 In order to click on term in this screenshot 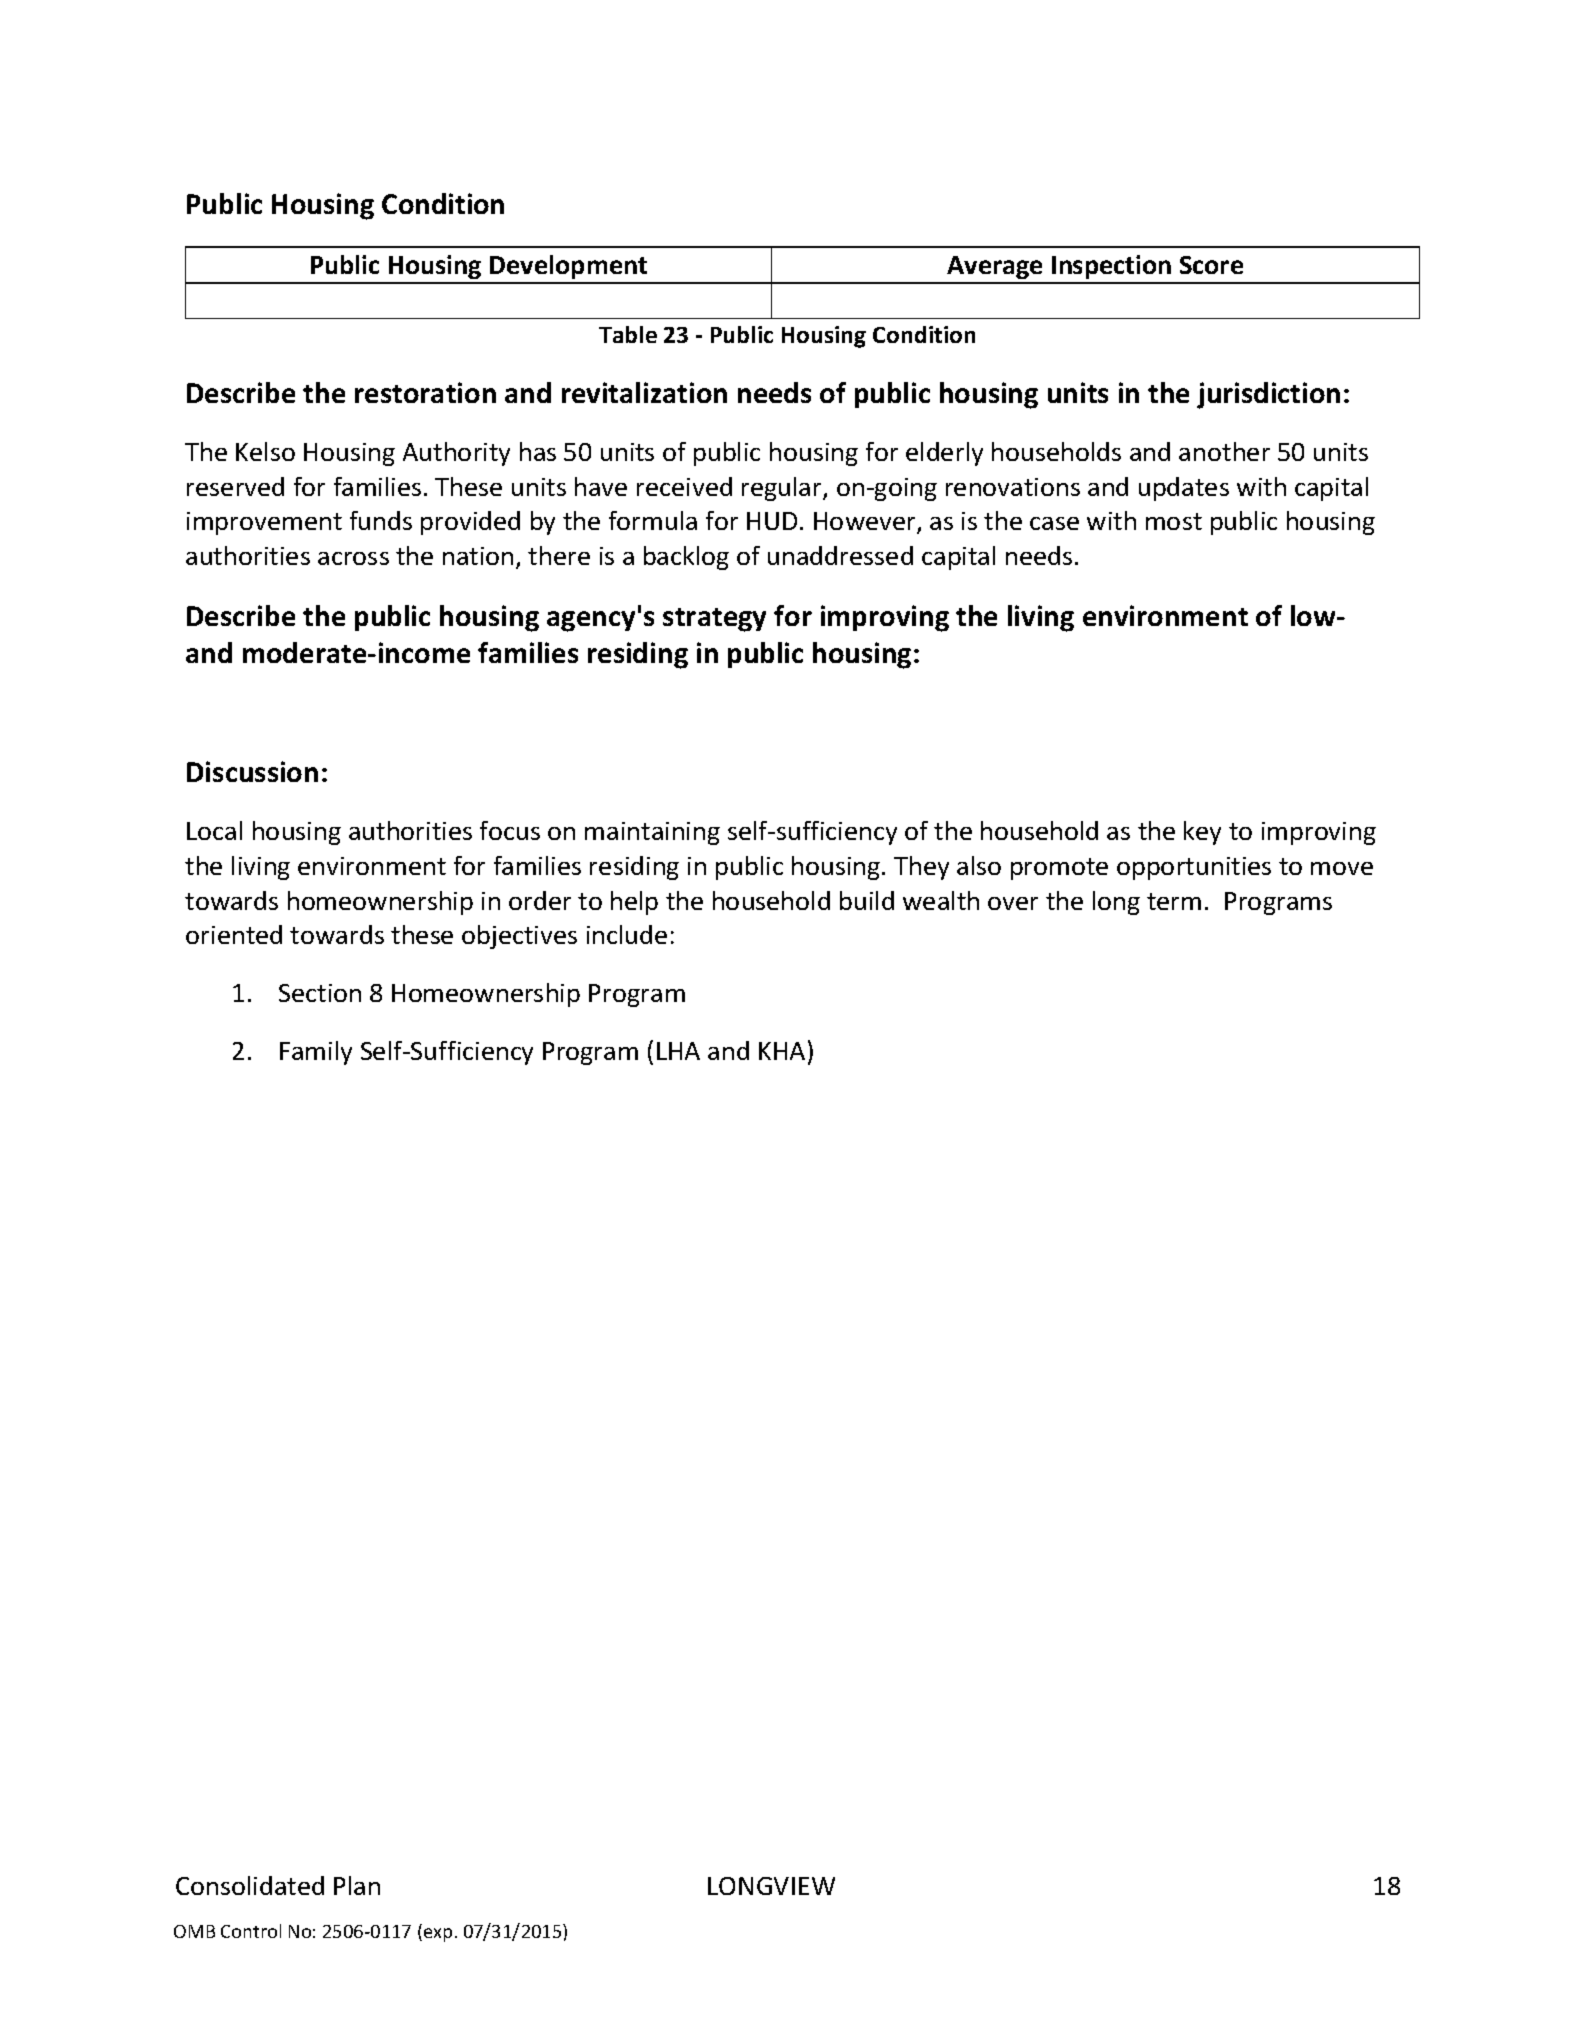, I will do `click(1174, 901)`.
